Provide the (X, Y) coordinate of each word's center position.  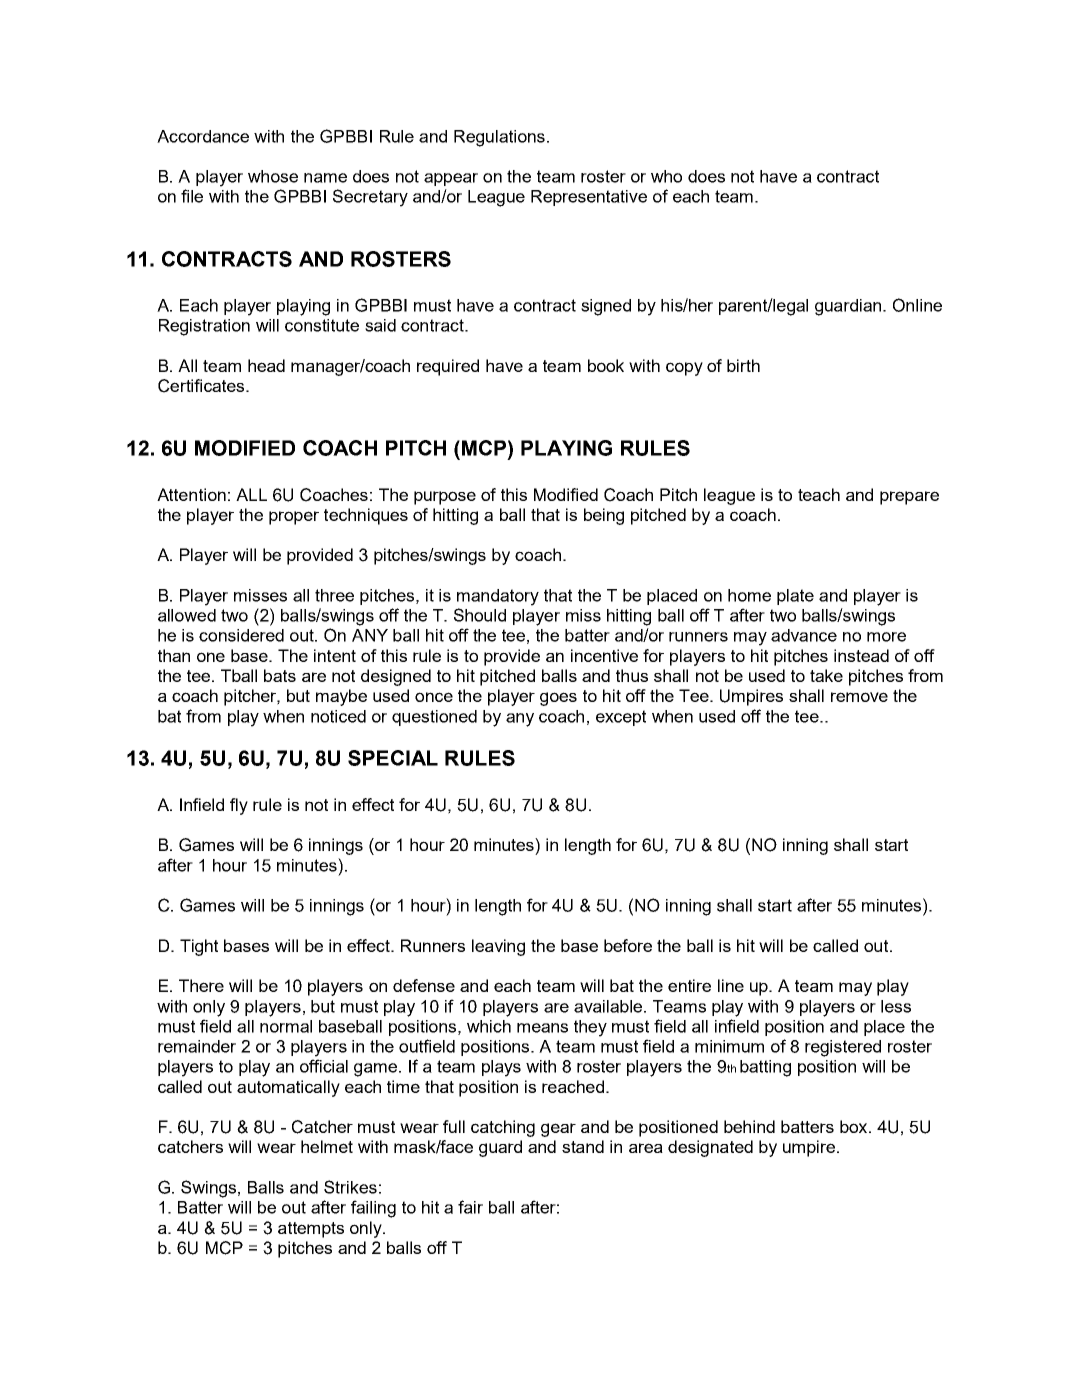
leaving (498, 947)
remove (859, 697)
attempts (311, 1230)
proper (294, 518)
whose (273, 176)
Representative (589, 198)
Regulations (499, 138)
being (604, 516)
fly (239, 806)
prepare (909, 498)
